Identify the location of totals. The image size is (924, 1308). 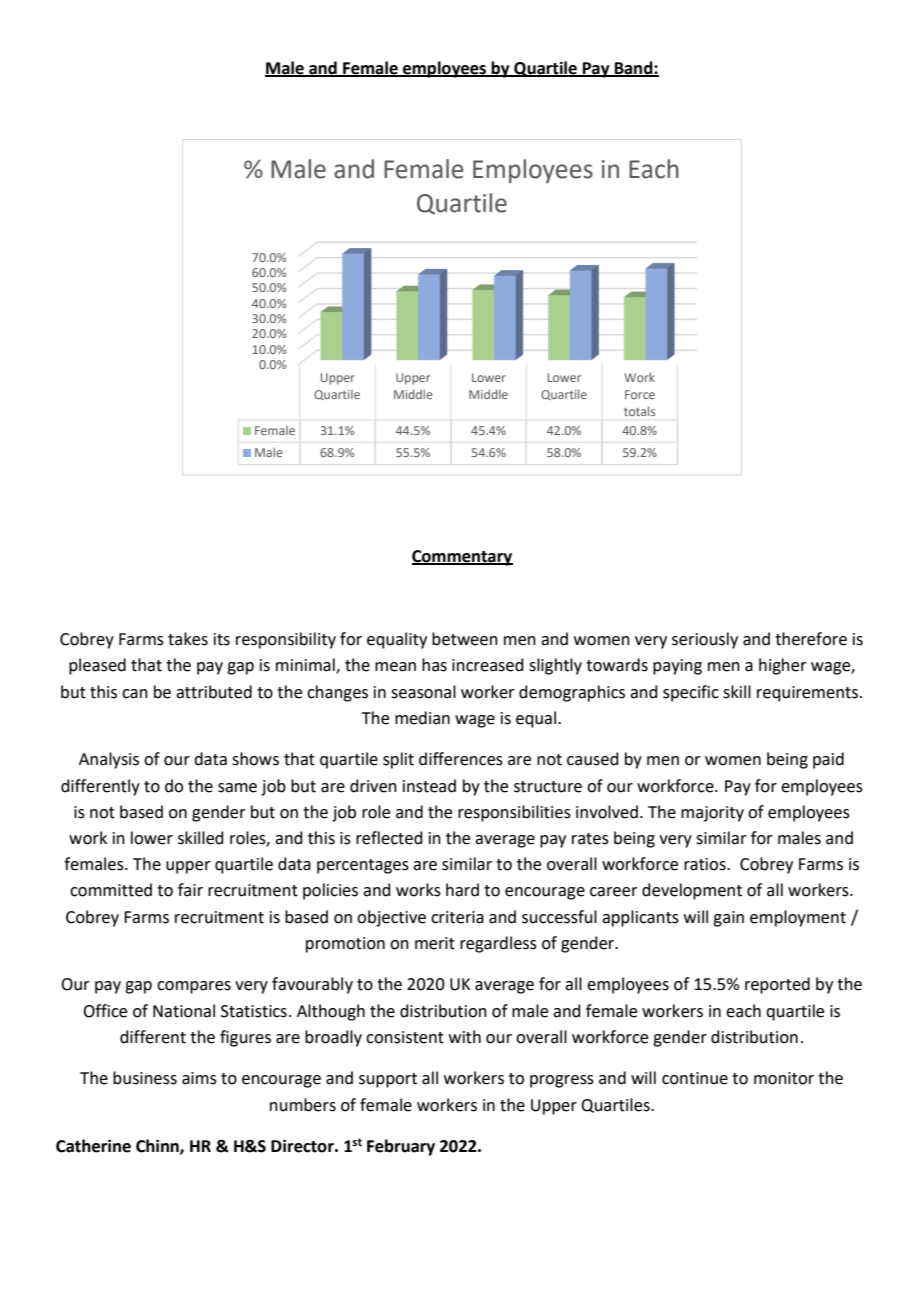
(639, 411).
